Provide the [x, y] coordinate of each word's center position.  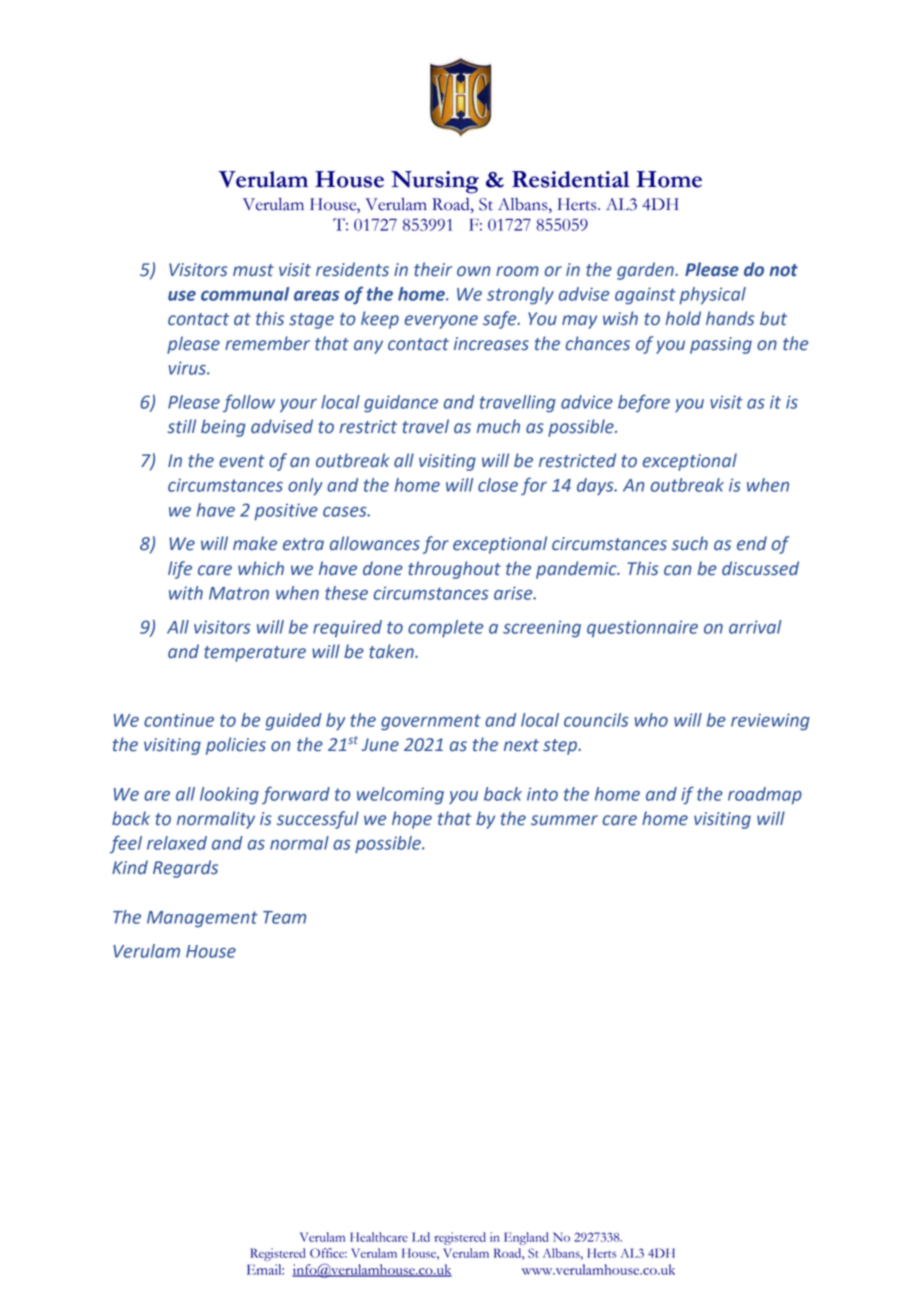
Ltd [421, 1237]
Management [202, 919]
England [526, 1238]
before [644, 403]
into [542, 794]
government [431, 722]
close [498, 485]
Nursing [435, 182]
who [651, 720]
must [253, 270]
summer [564, 820]
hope [412, 820]
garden [646, 271]
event [242, 461]
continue [179, 720]
